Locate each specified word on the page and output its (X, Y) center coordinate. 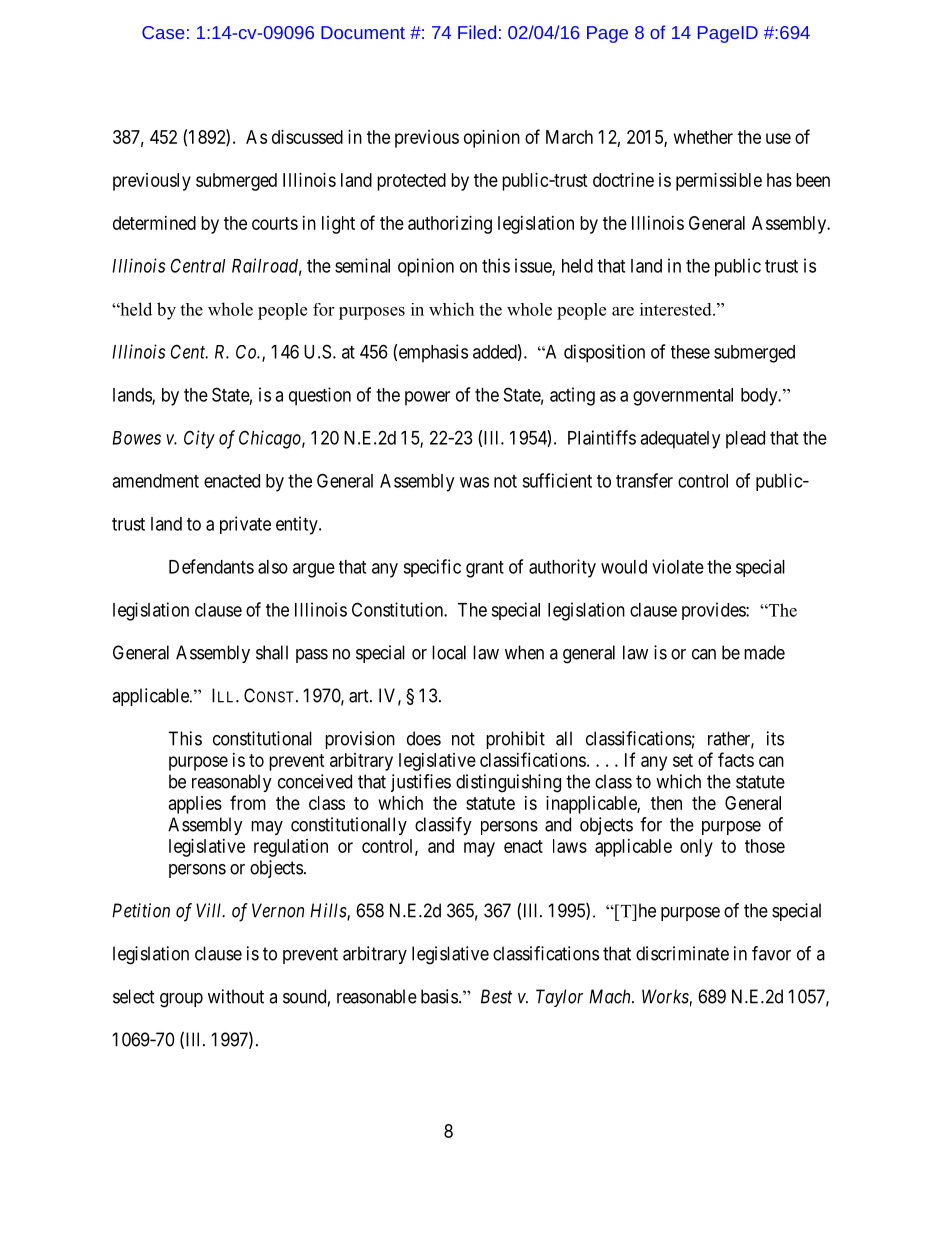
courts (275, 223)
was (474, 482)
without (236, 996)
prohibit (515, 740)
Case (163, 32)
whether (703, 137)
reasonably (232, 783)
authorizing (450, 225)
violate (678, 566)
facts (736, 759)
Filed (477, 32)
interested (677, 309)
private (245, 525)
